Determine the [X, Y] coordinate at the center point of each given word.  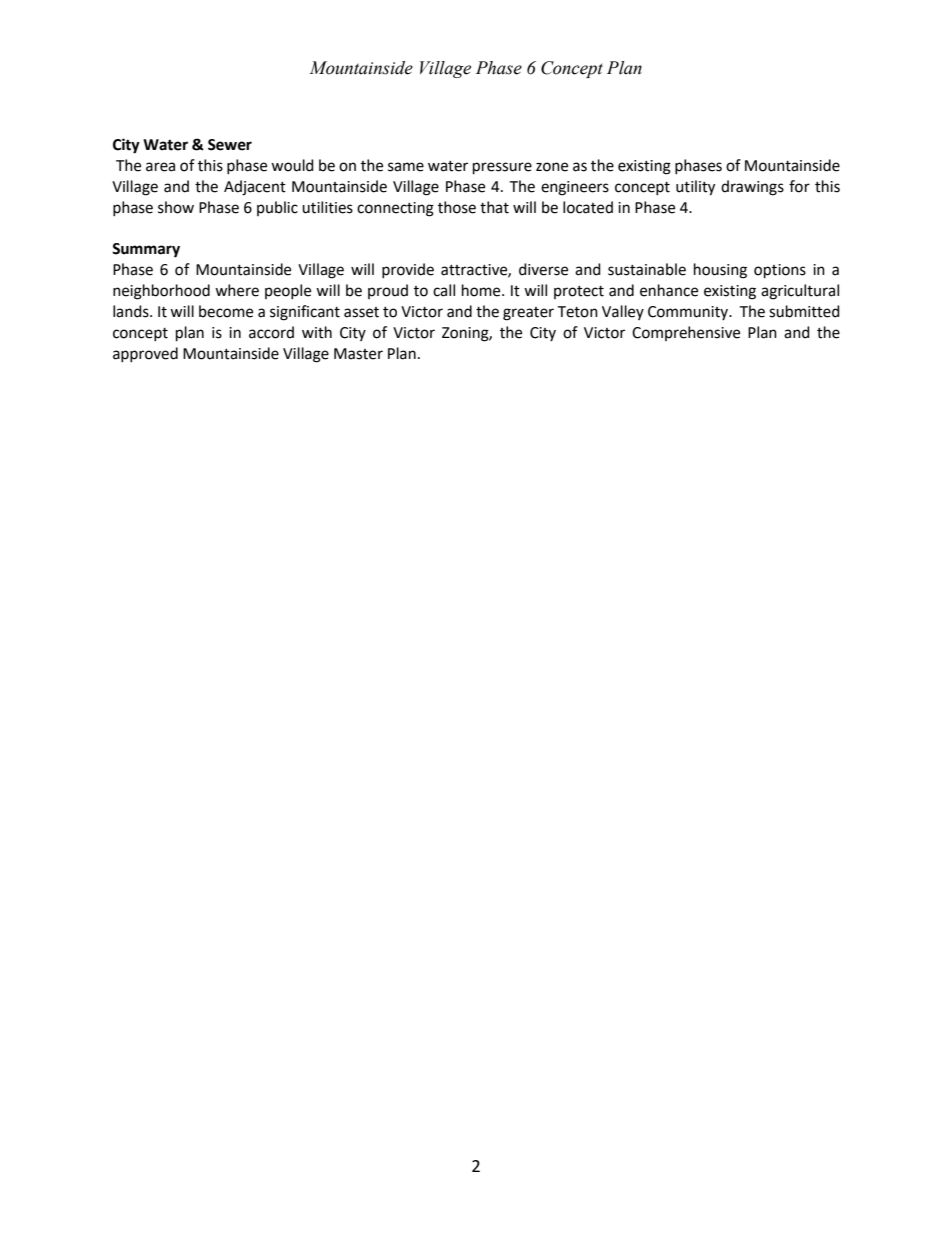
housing [720, 271]
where [237, 290]
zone [552, 167]
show [176, 207]
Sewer [230, 145]
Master [358, 354]
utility [695, 188]
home [482, 290]
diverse [543, 269]
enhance [669, 290]
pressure [502, 168]
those [457, 207]
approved [145, 355]
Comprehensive [686, 333]
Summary [146, 250]
